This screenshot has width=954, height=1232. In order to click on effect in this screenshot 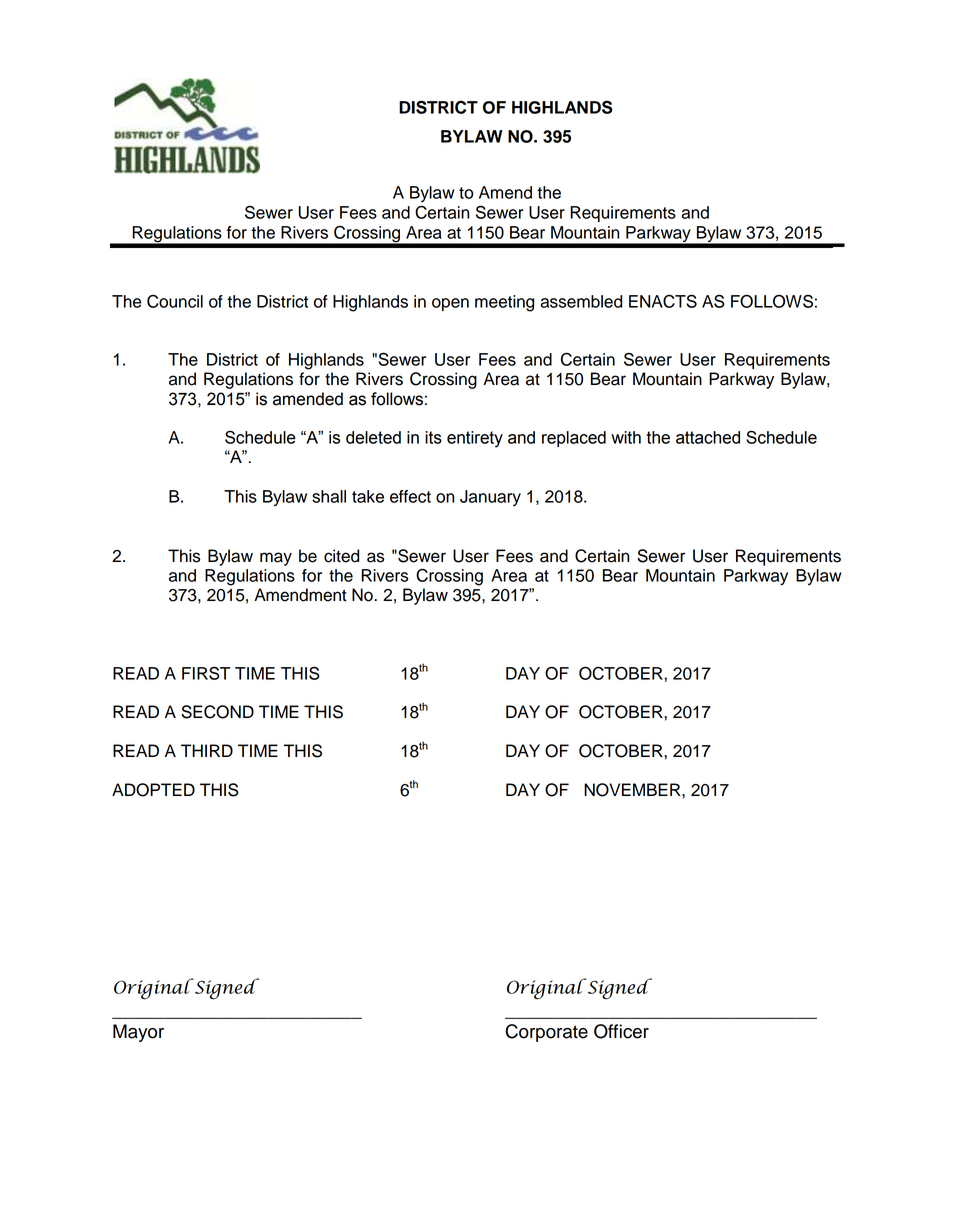, I will do `click(410, 496)`.
